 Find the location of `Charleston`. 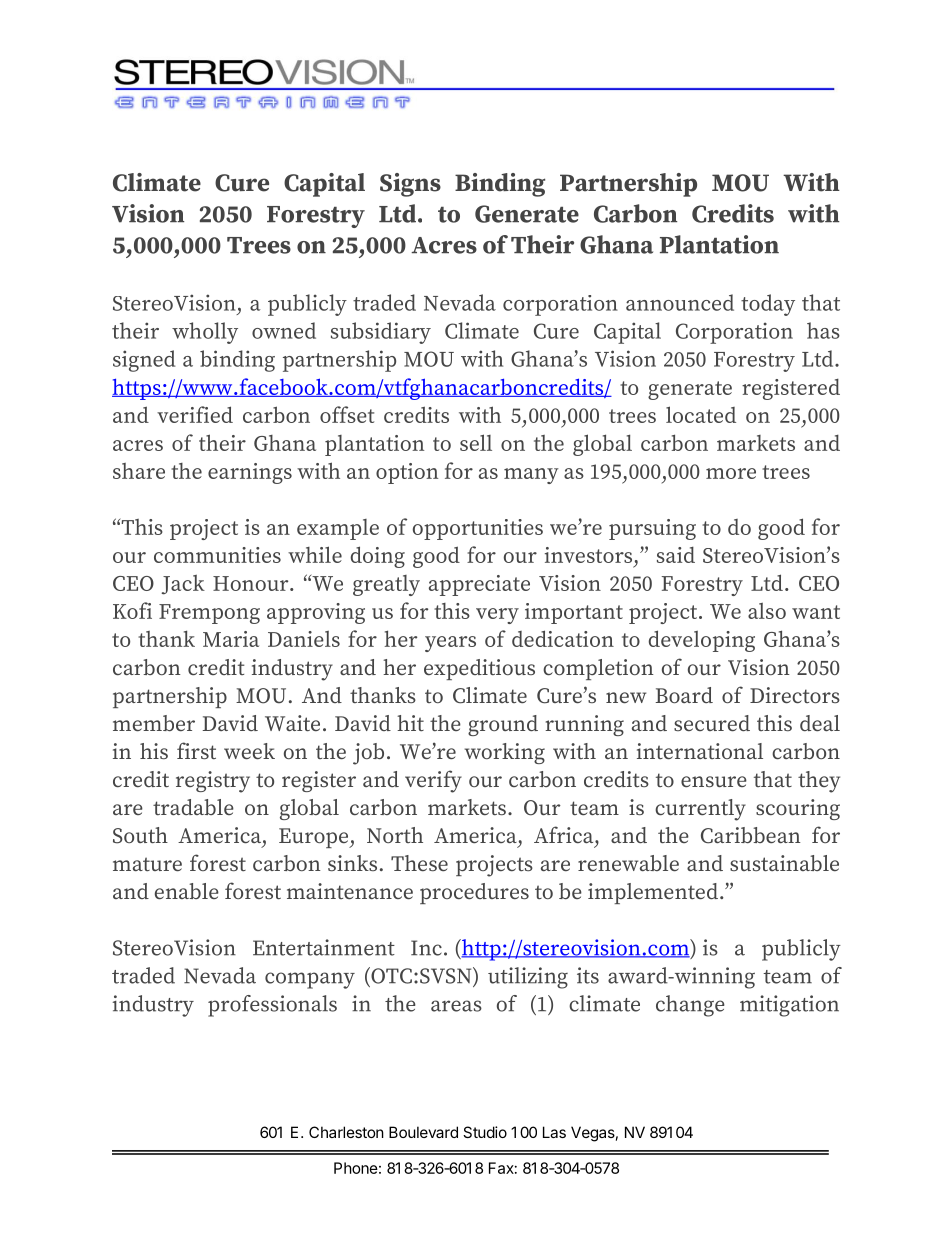

Charleston is located at coordinates (346, 1132).
